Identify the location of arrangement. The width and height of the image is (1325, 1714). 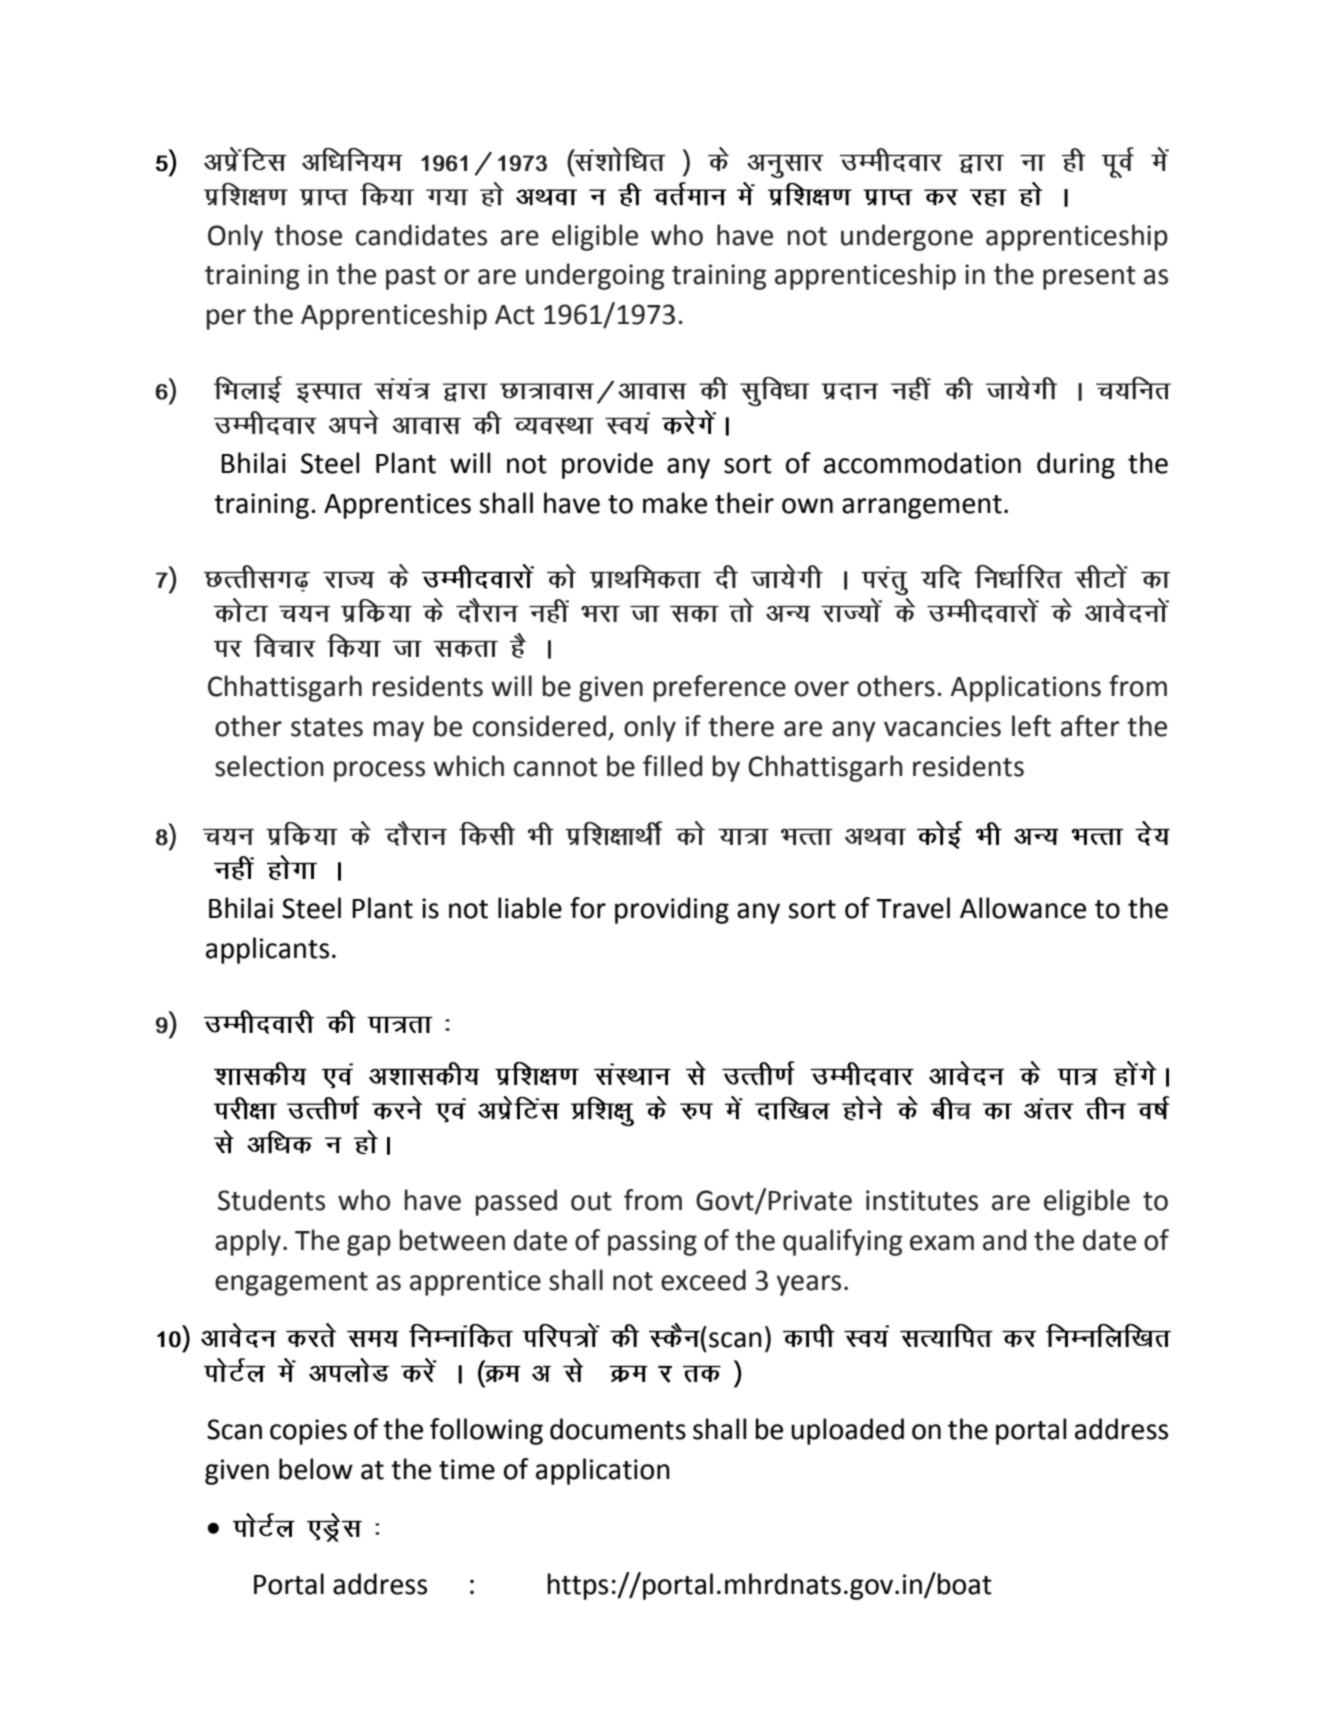
(922, 507).
